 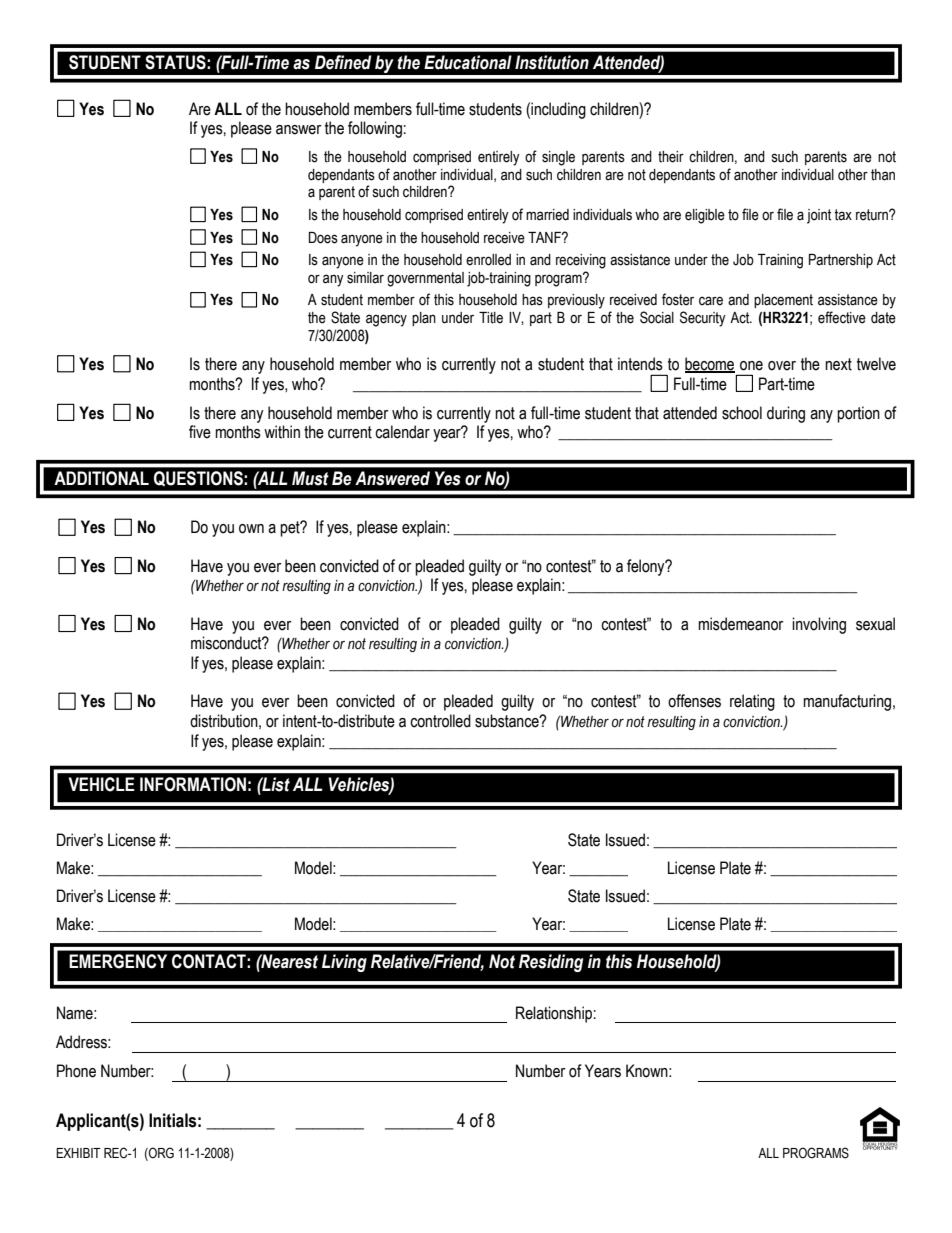 I want to click on controlled, so click(x=440, y=721).
